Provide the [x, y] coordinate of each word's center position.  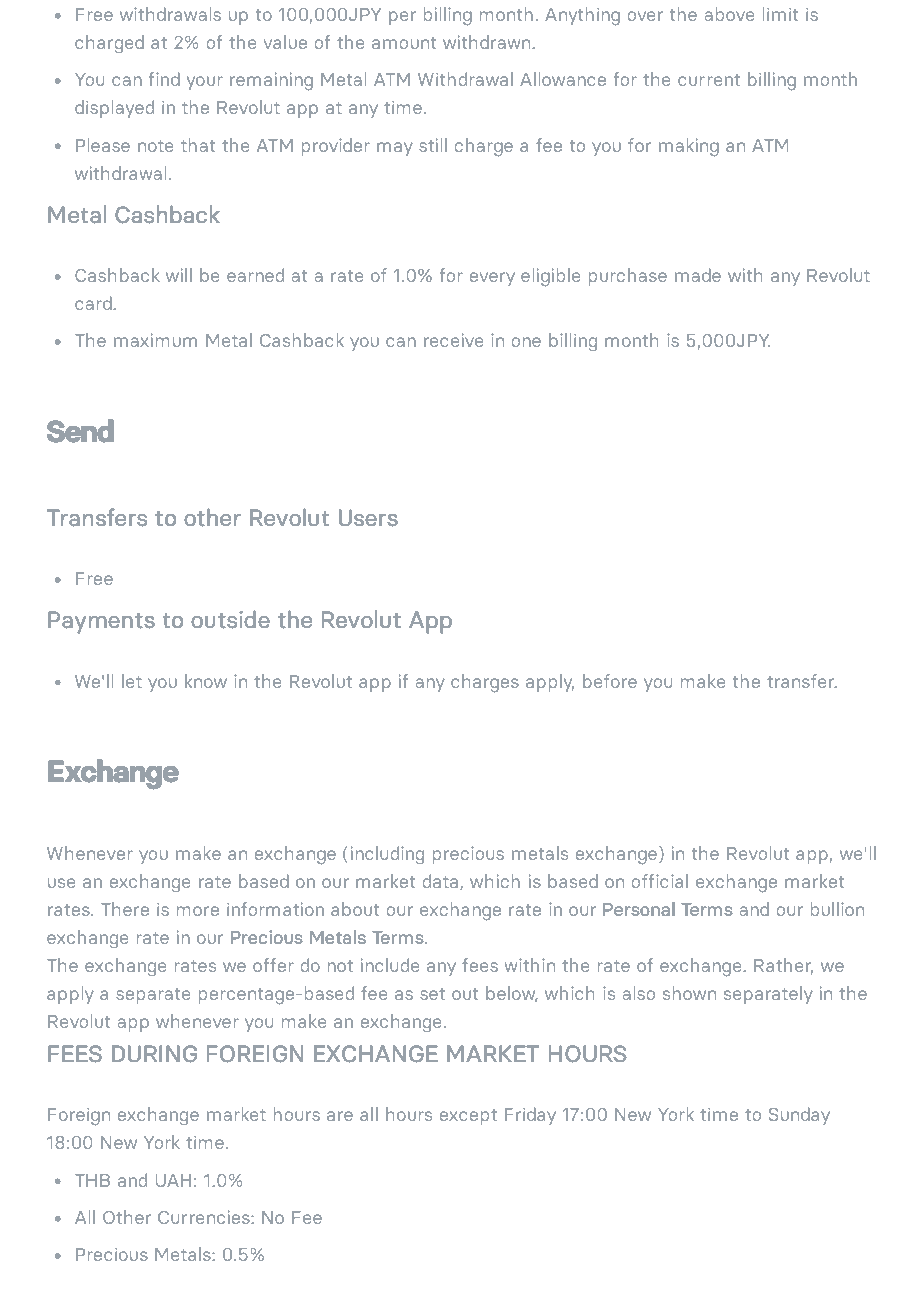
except [468, 1117]
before [610, 681]
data [442, 882]
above [729, 14]
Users [368, 517]
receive [453, 340]
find [164, 79]
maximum [155, 340]
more [198, 911]
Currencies [205, 1217]
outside [230, 619]
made [698, 275]
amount [404, 43]
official [660, 881]
